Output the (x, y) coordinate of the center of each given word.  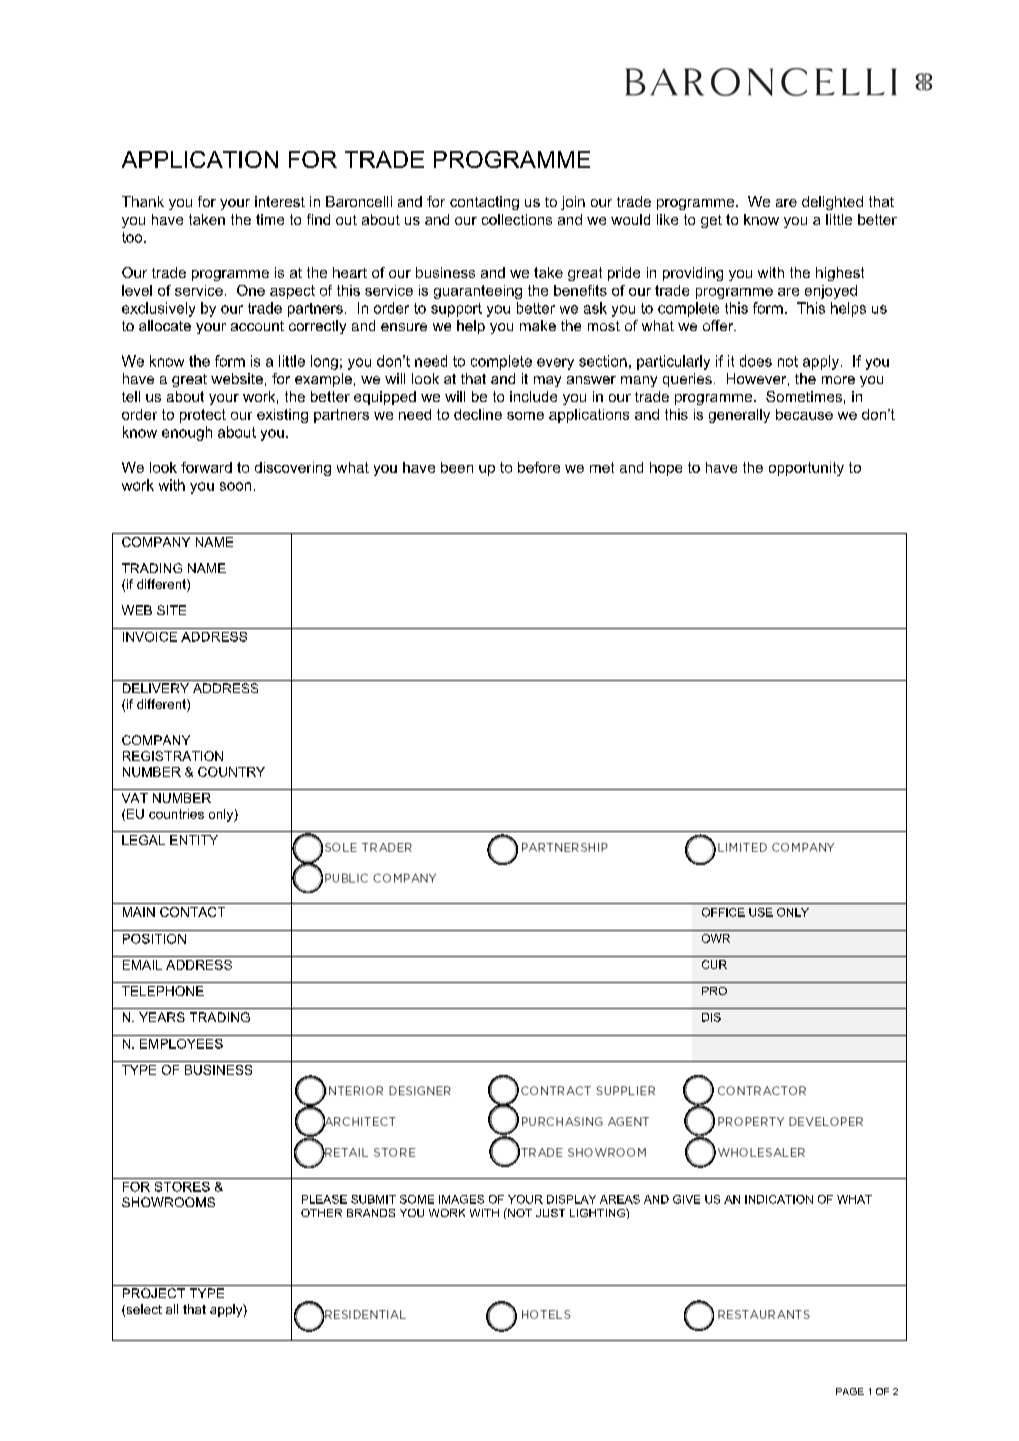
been (457, 467)
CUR (714, 964)
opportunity (806, 469)
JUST (550, 1213)
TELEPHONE (163, 991)
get (711, 221)
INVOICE (150, 637)
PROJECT (154, 1293)
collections (517, 219)
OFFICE (723, 912)
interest (280, 201)
